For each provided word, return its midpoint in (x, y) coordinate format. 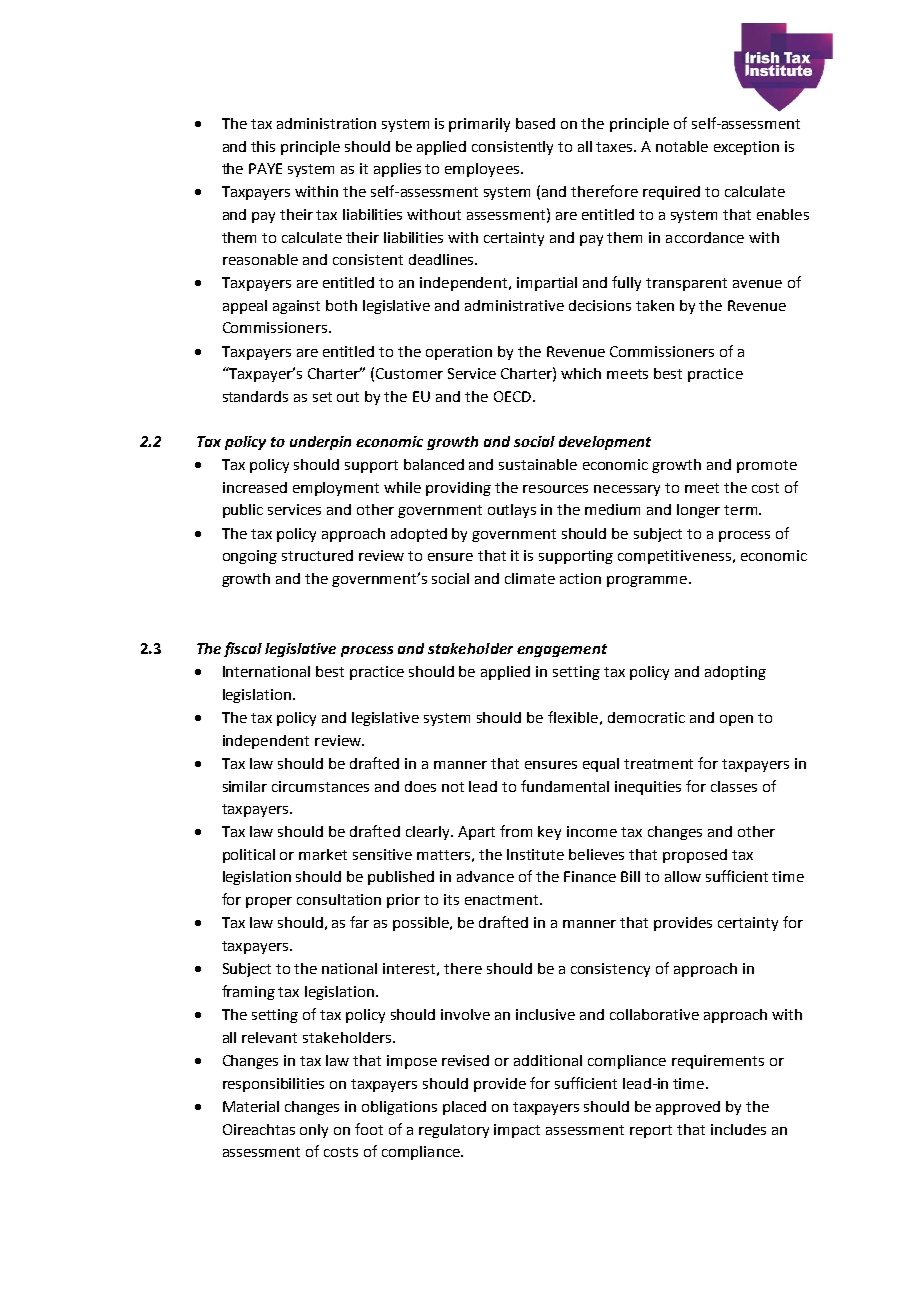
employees (483, 170)
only (314, 1131)
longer (698, 511)
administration (326, 123)
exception (746, 148)
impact (517, 1131)
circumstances (320, 786)
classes (734, 786)
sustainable (538, 464)
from (516, 831)
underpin (320, 443)
